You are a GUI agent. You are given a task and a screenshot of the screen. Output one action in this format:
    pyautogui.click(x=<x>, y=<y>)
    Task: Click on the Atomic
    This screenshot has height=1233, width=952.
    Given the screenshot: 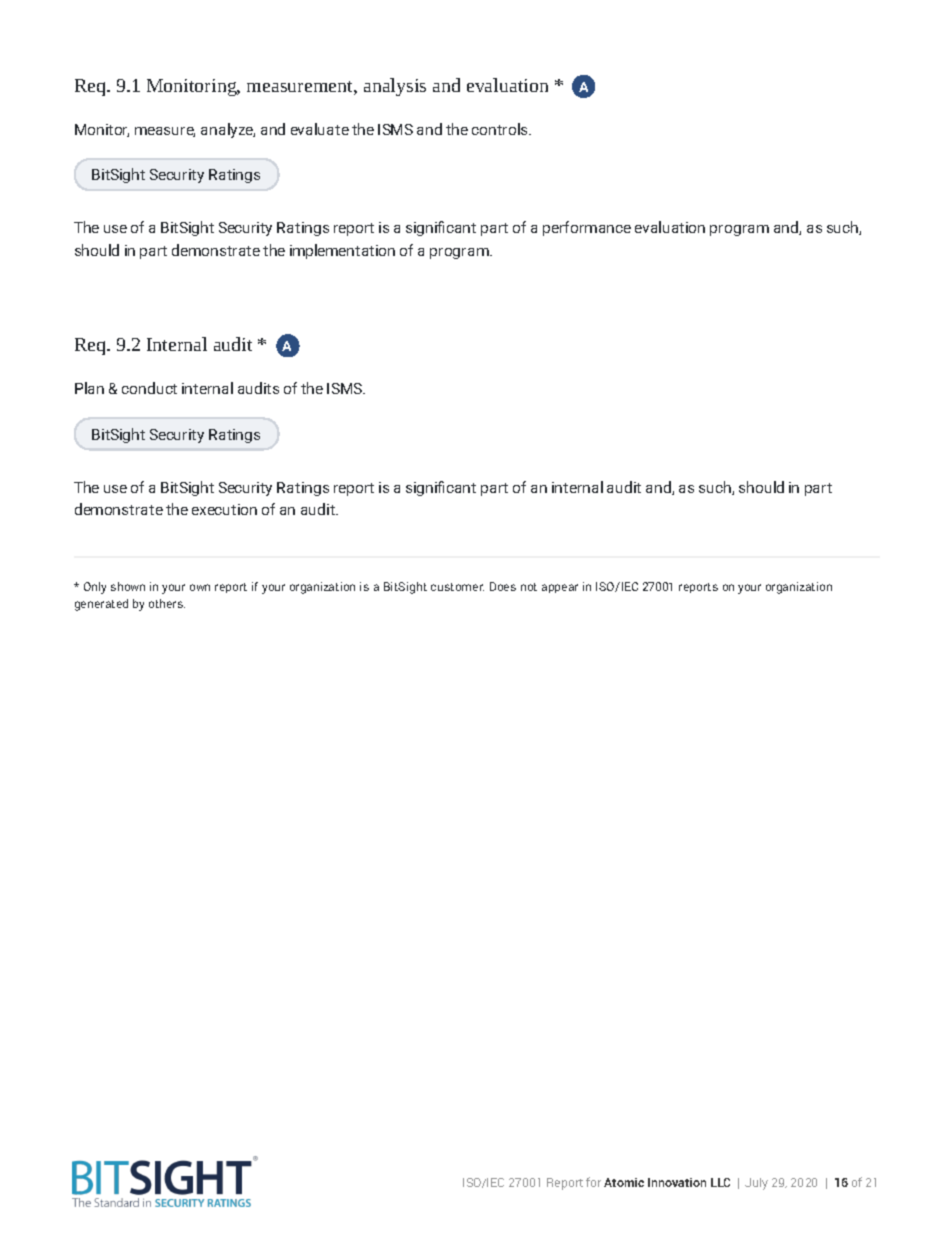 What is the action you would take?
    pyautogui.click(x=624, y=1182)
